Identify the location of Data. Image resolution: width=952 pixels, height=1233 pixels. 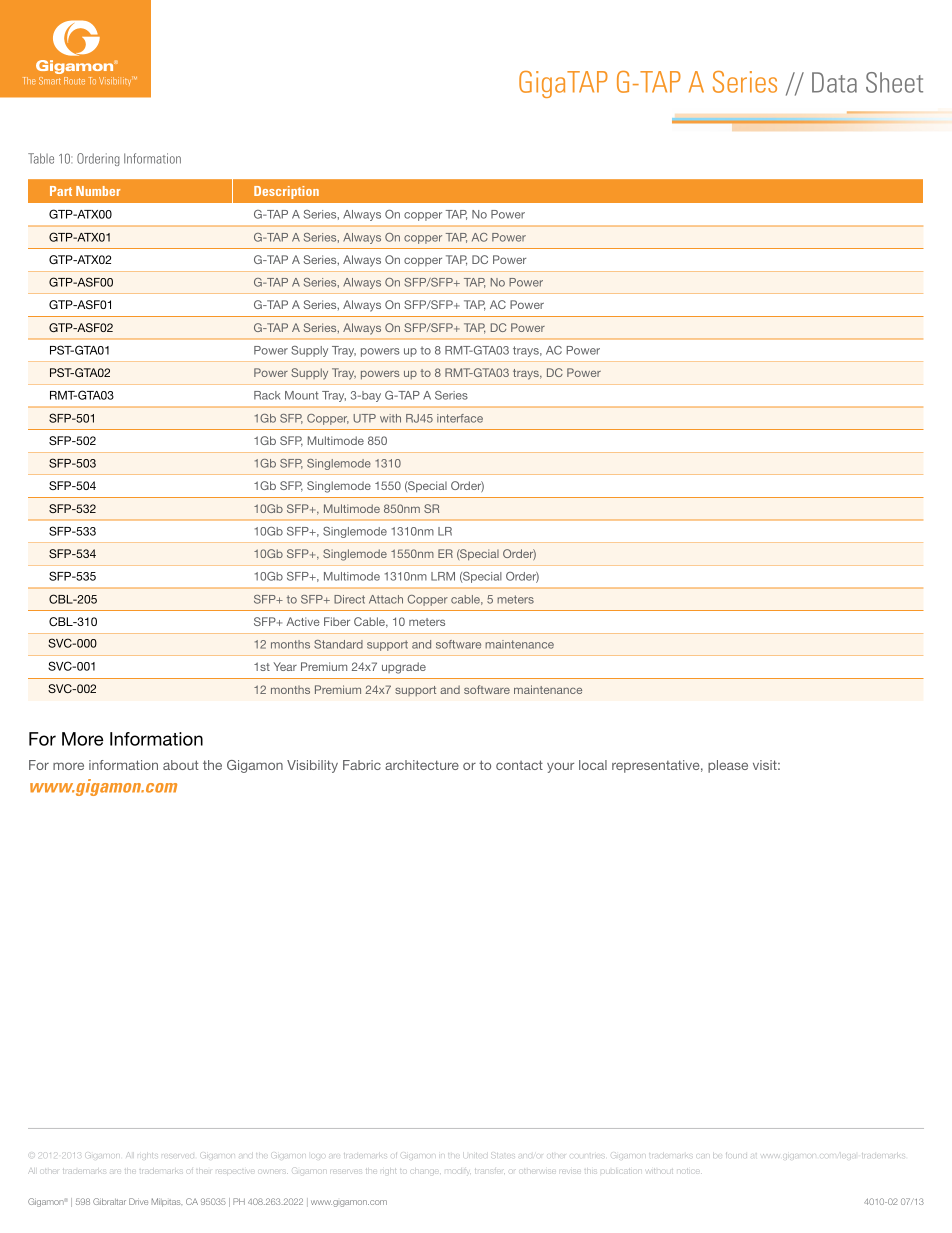
(834, 82).
